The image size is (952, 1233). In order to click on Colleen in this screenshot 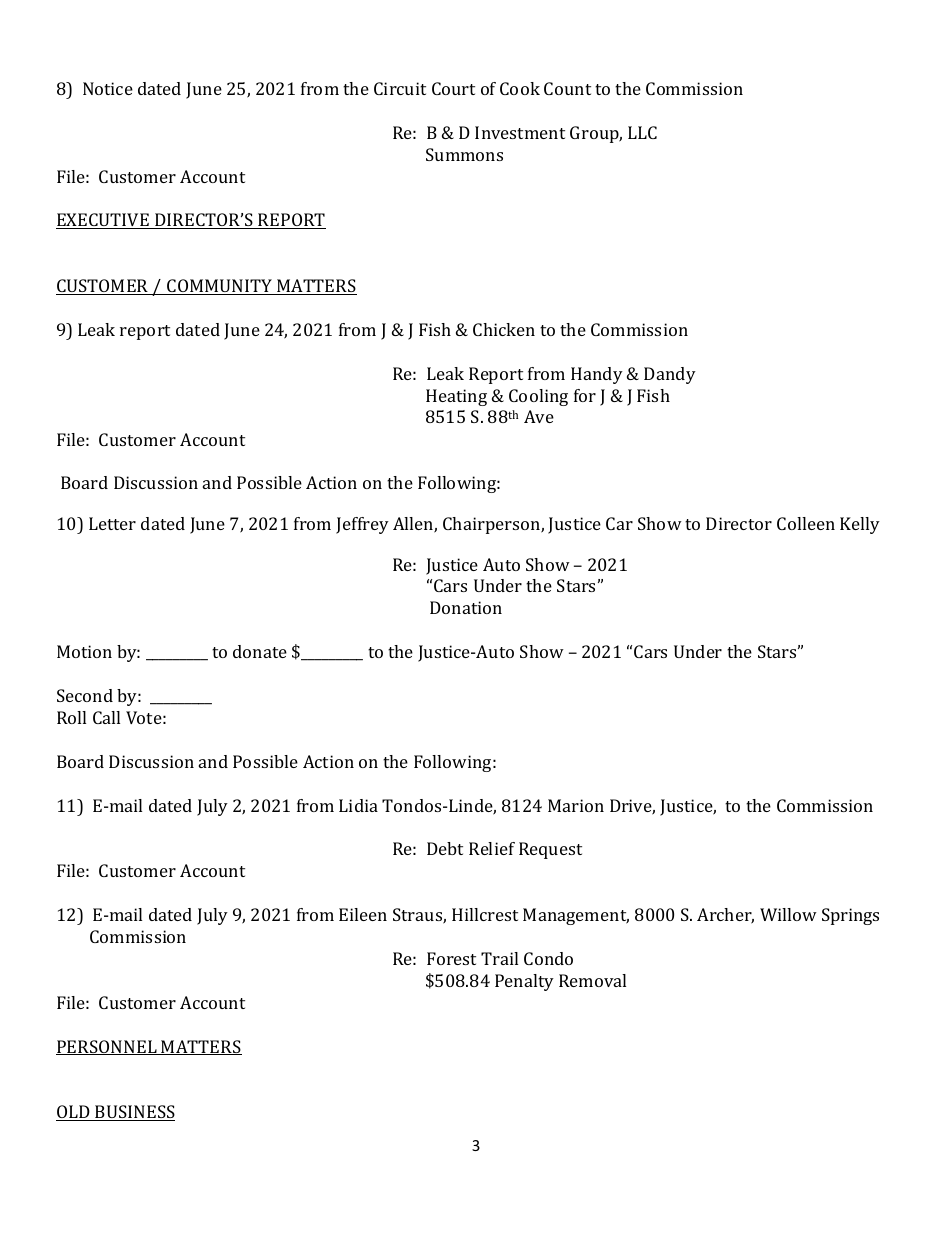, I will do `click(806, 523)`.
